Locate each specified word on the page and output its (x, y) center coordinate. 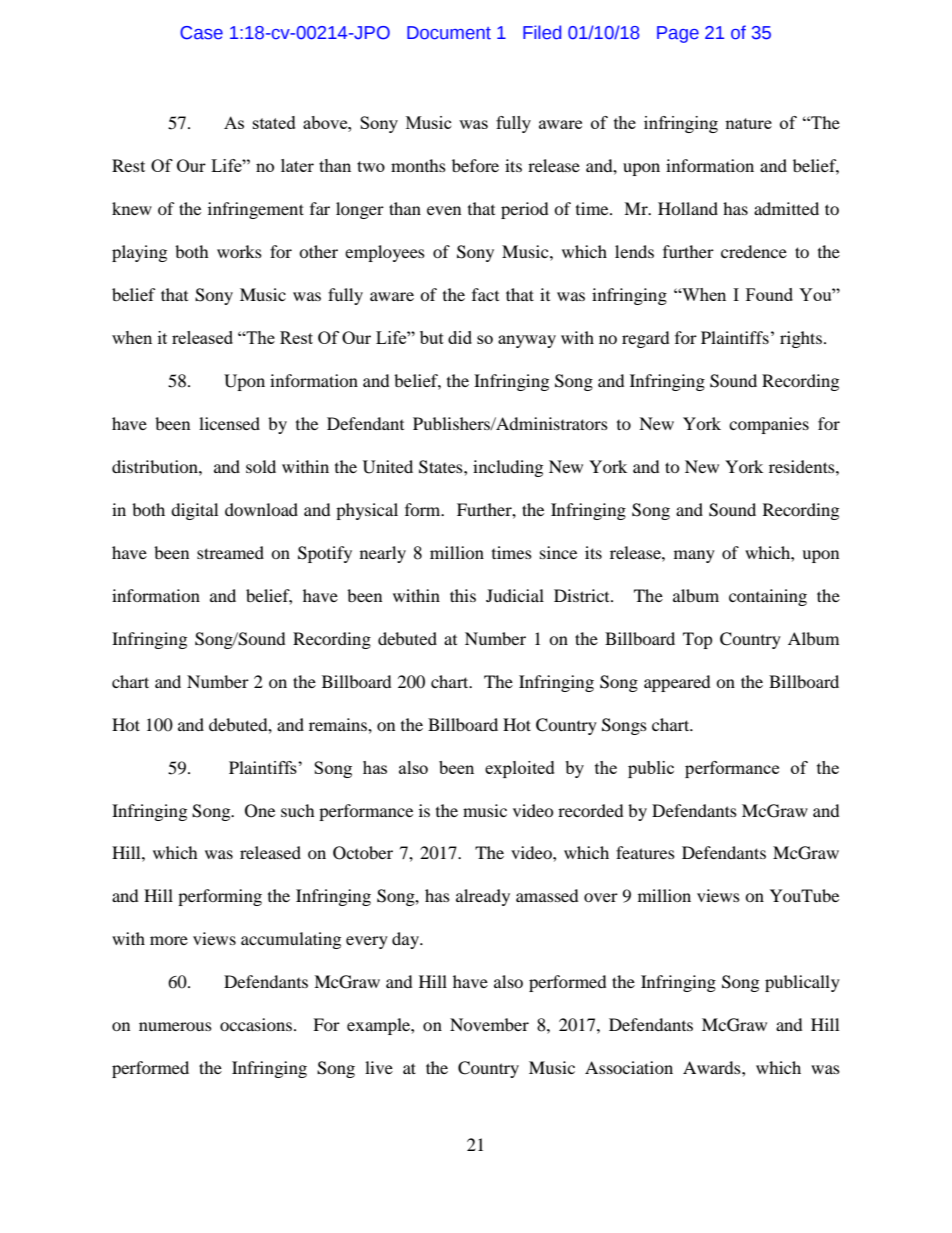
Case (201, 33)
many (694, 556)
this (463, 595)
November (489, 1024)
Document (449, 33)
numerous (175, 1026)
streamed (230, 552)
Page (678, 34)
